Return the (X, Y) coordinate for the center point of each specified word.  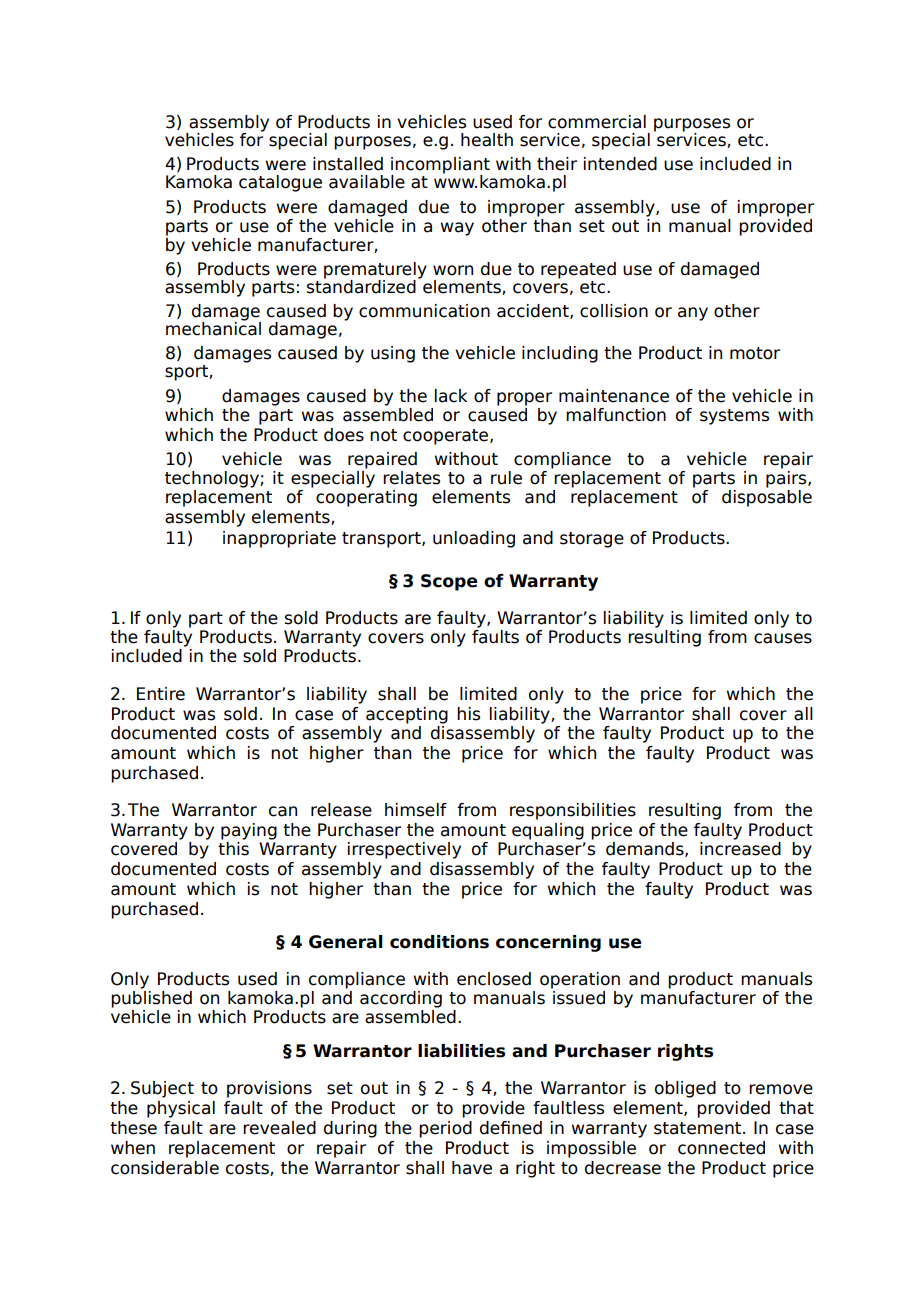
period (445, 1129)
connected (721, 1148)
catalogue (280, 183)
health (487, 140)
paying (249, 831)
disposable (767, 498)
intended (620, 164)
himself (416, 810)
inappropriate (279, 539)
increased (740, 849)
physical (181, 1109)
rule (506, 478)
